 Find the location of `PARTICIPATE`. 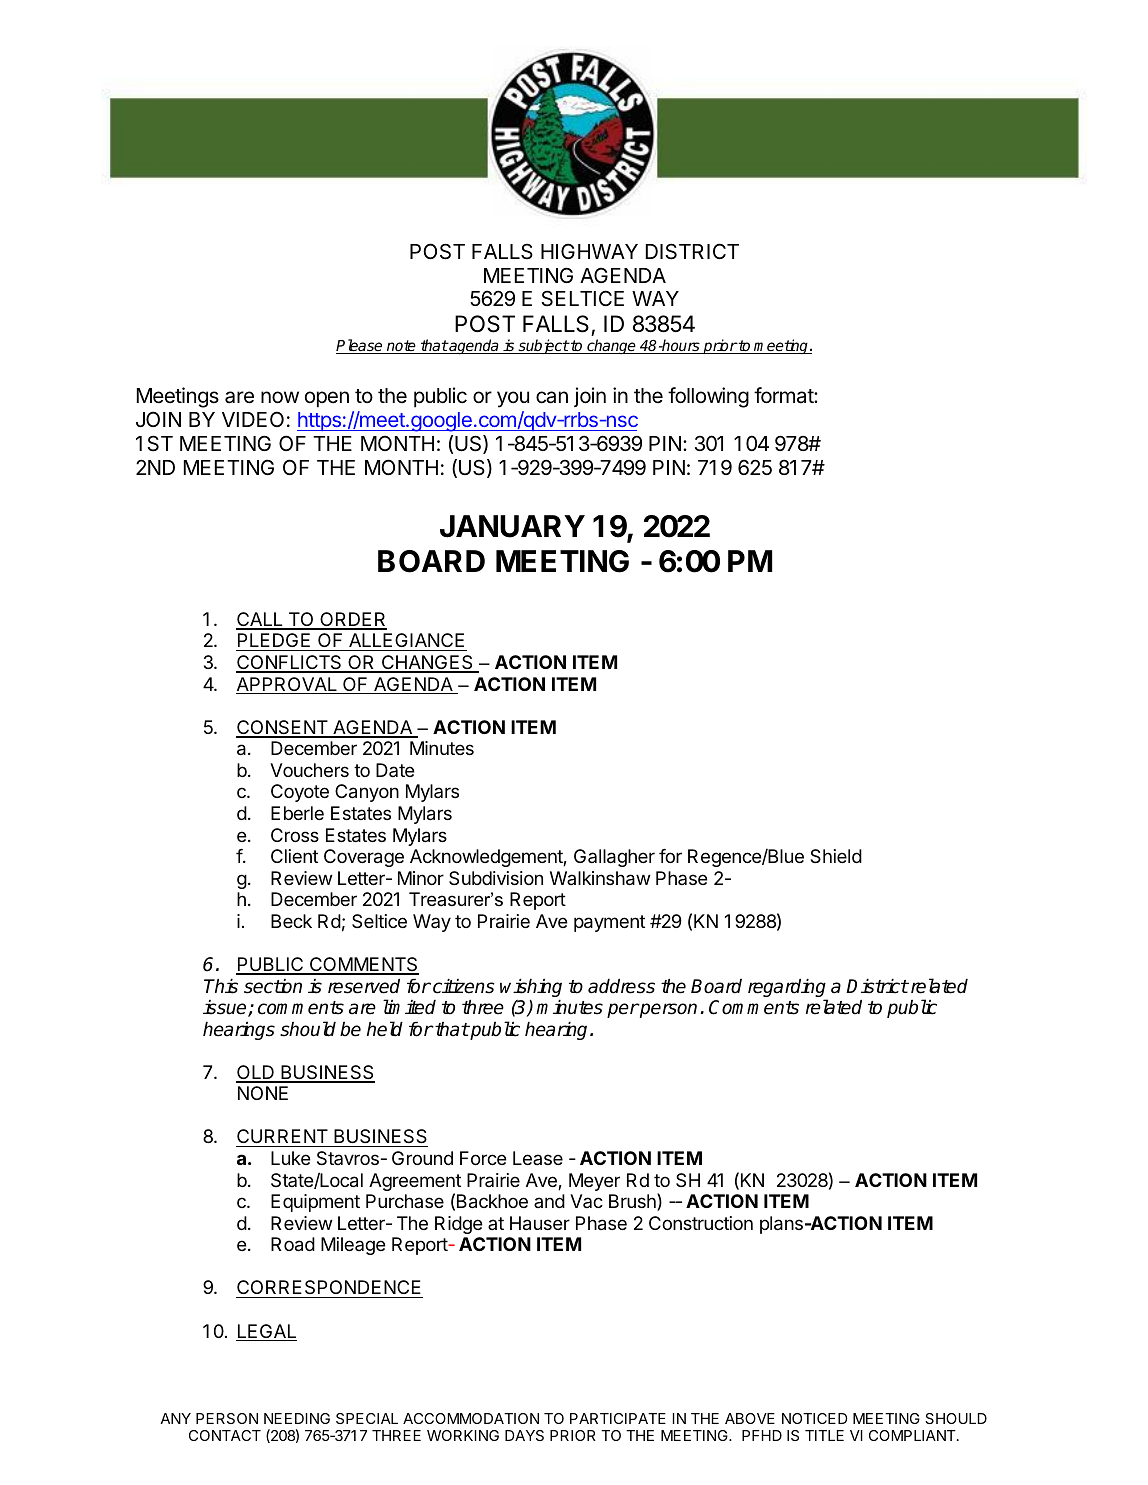

PARTICIPATE is located at coordinates (618, 1418).
